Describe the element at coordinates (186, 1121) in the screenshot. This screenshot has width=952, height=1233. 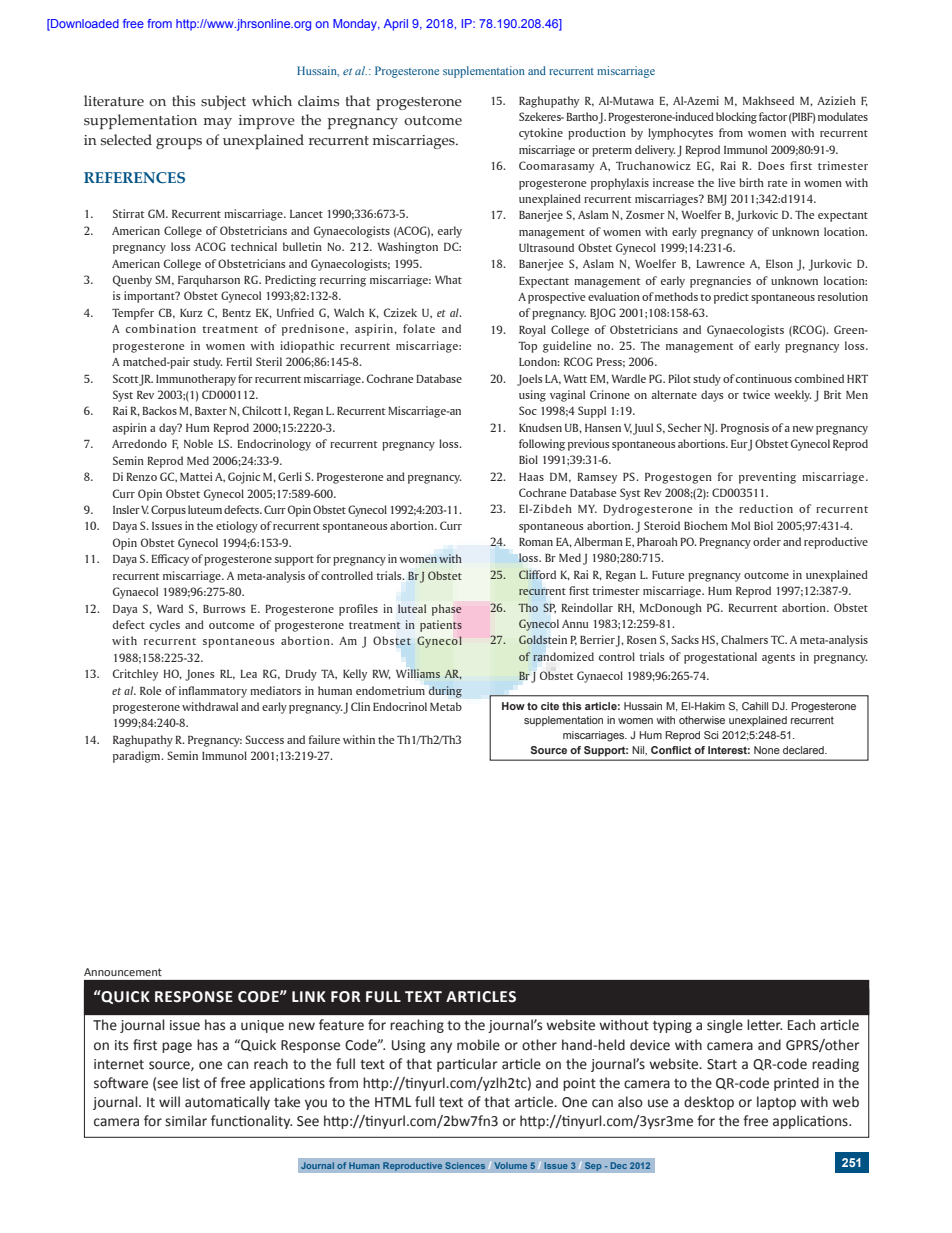
I see `similar` at that location.
